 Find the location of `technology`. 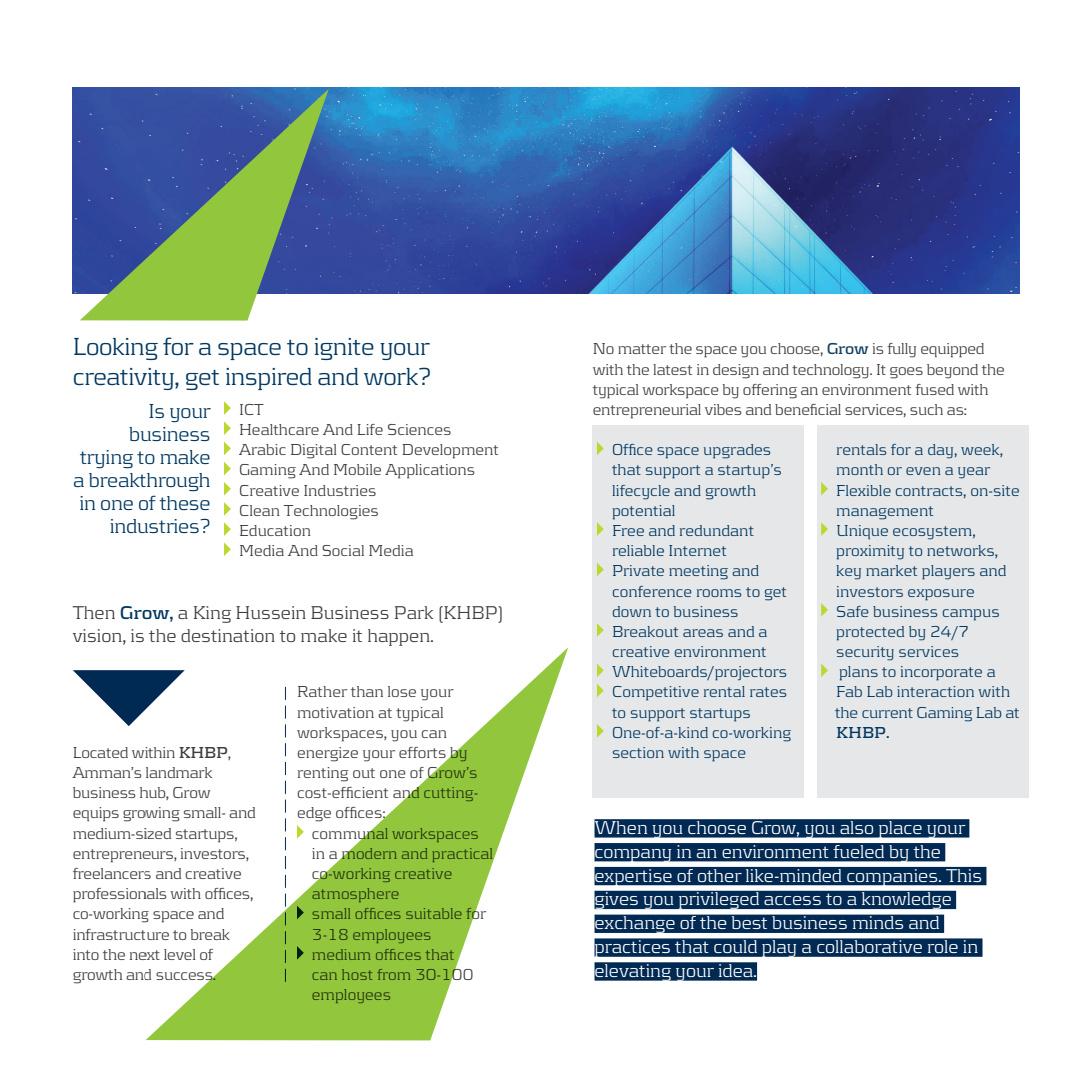

technology is located at coordinates (831, 371).
